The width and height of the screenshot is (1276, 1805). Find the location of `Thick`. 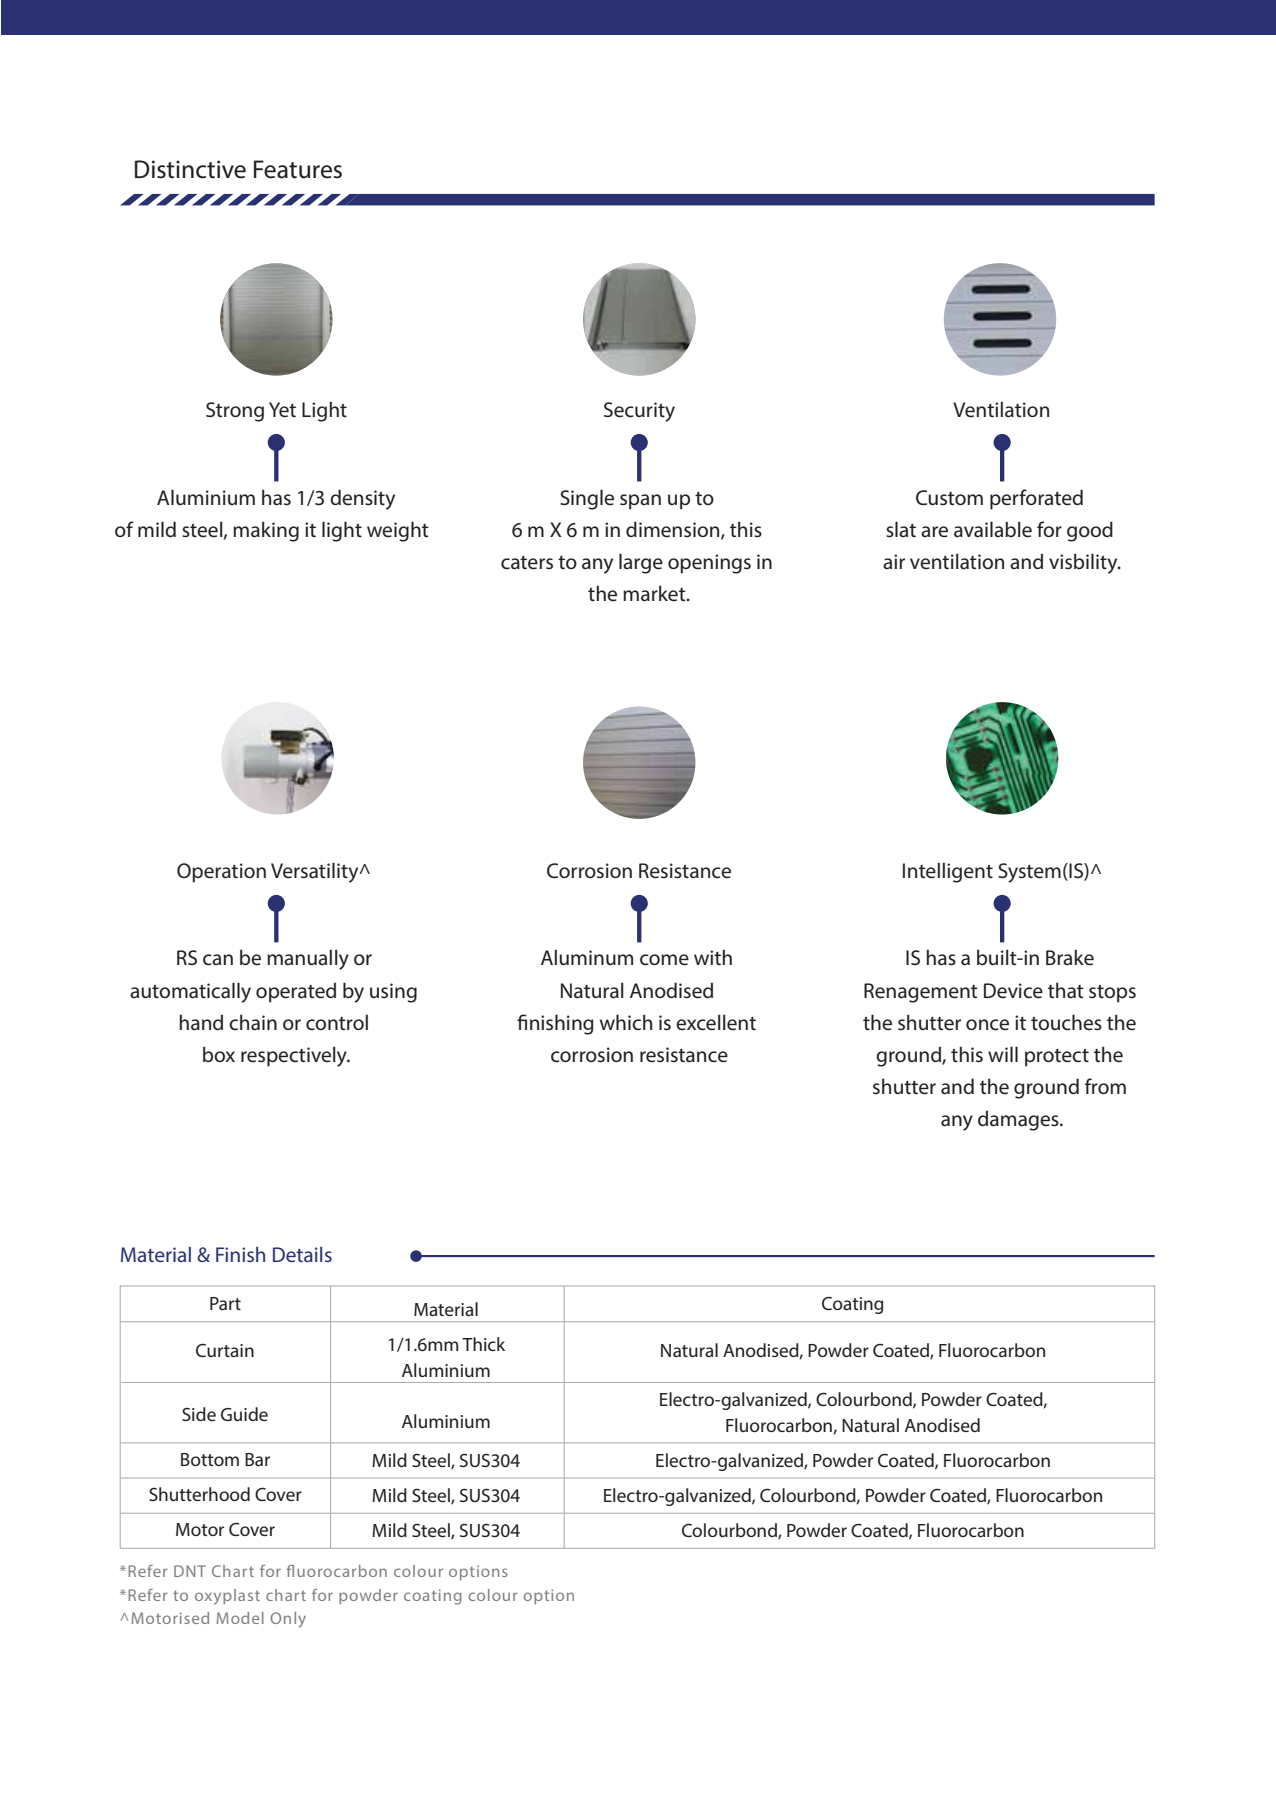

Thick is located at coordinates (483, 1344).
